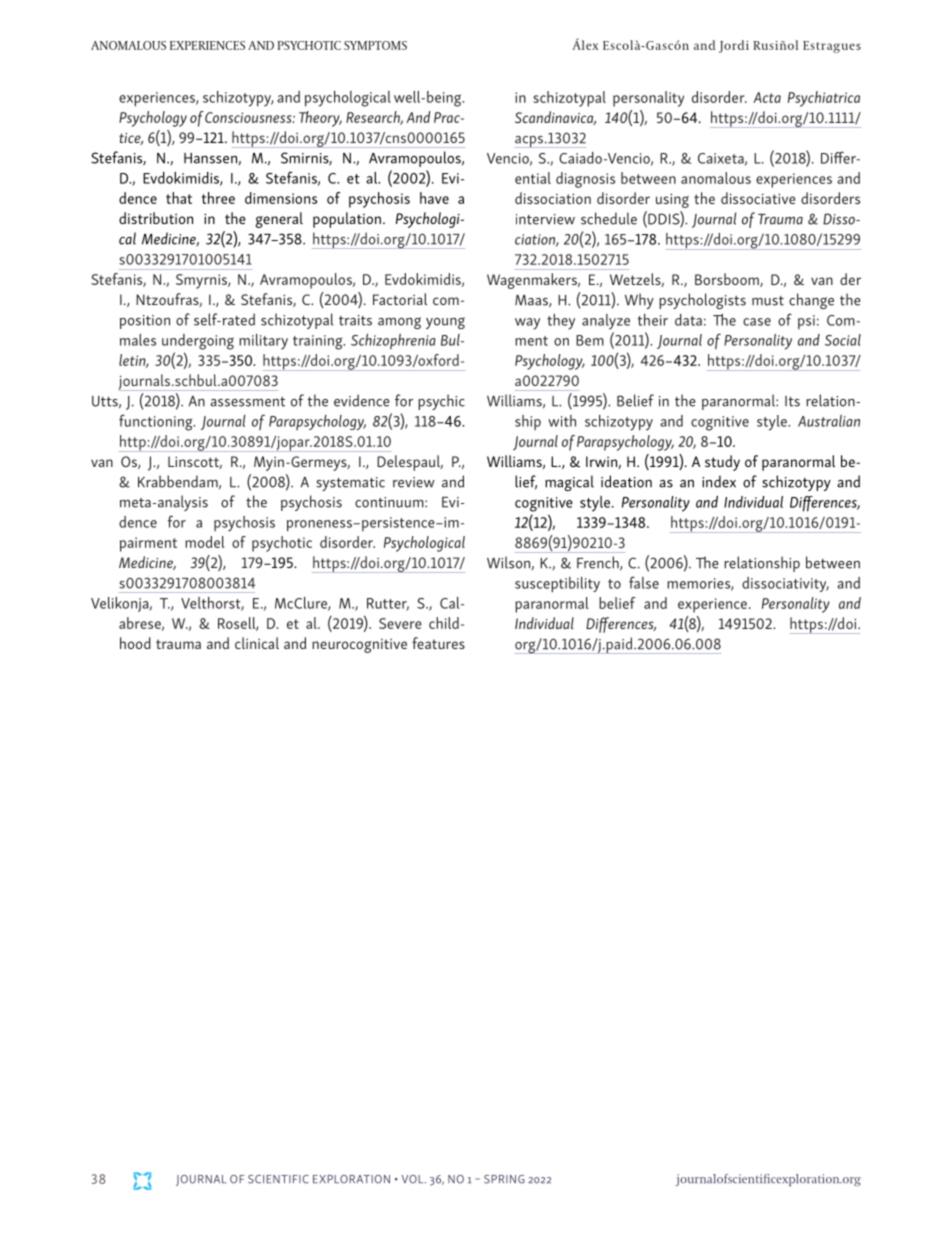  I want to click on Theory, so click(320, 119).
